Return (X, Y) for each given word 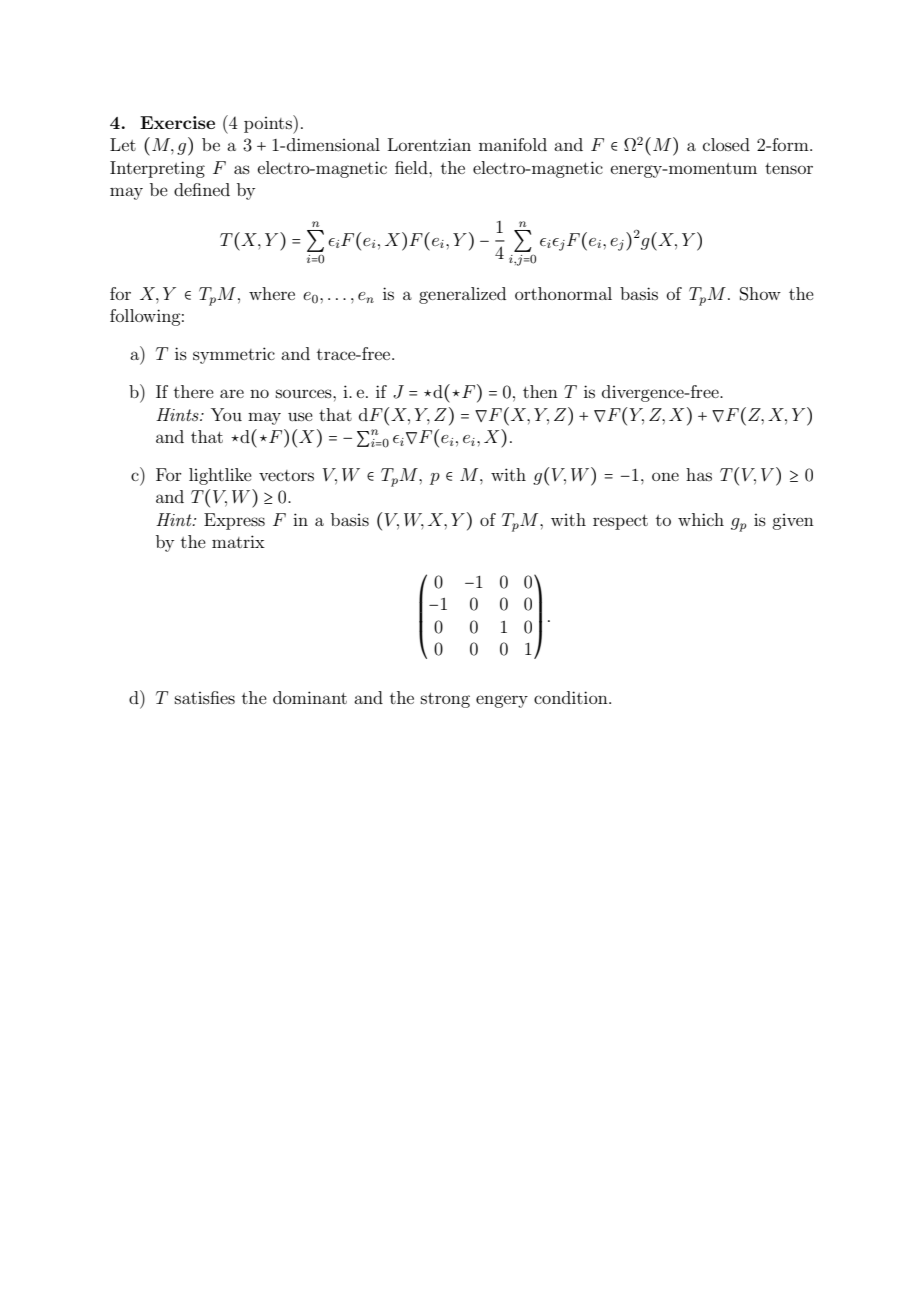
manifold (513, 144)
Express (234, 521)
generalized (462, 295)
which (701, 519)
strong (445, 700)
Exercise (177, 122)
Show (760, 294)
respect (620, 522)
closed (726, 144)
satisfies (205, 697)
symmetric (234, 355)
